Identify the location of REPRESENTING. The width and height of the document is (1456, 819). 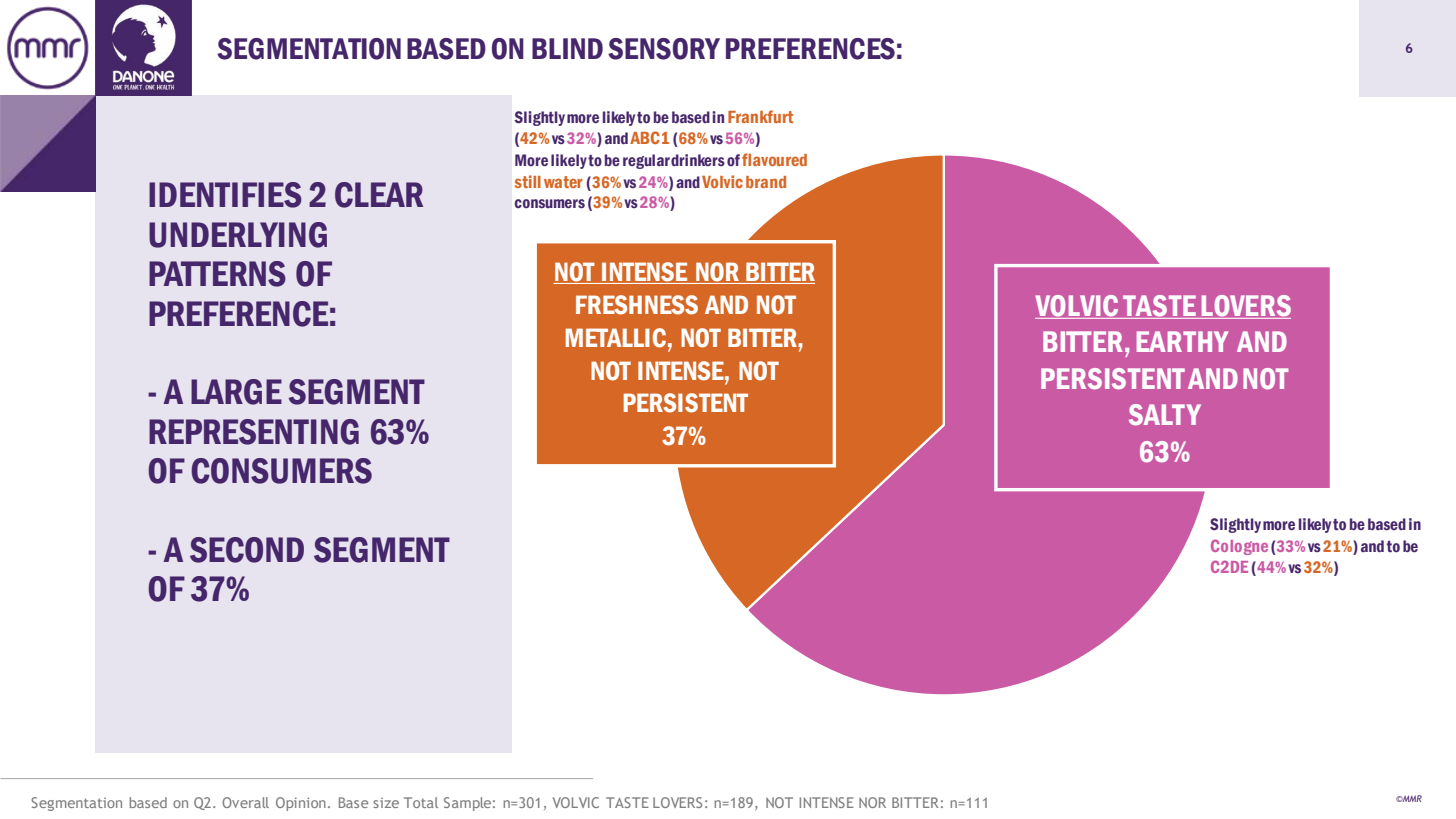
(254, 432).
